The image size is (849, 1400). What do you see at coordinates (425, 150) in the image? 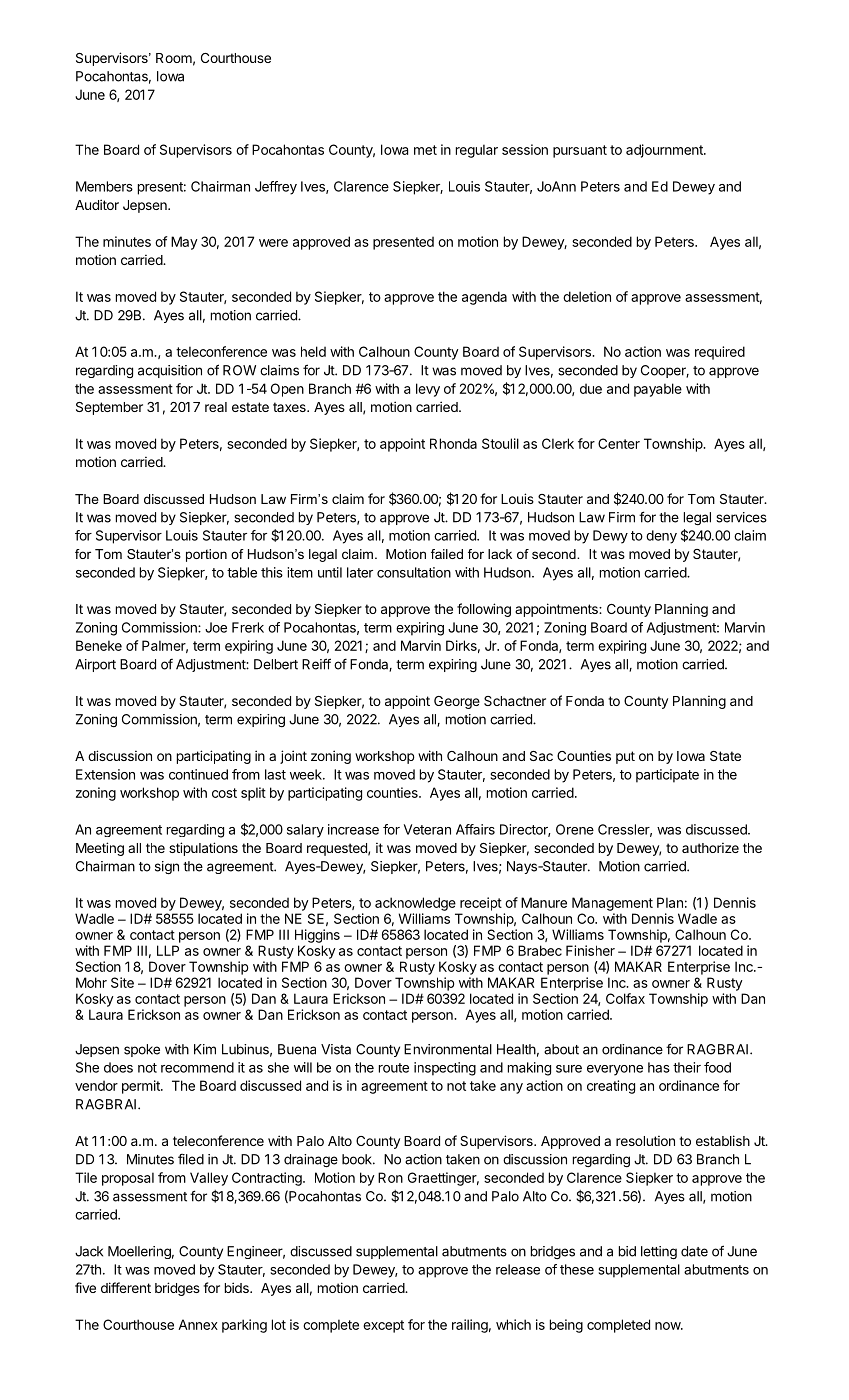
I see `met` at bounding box center [425, 150].
